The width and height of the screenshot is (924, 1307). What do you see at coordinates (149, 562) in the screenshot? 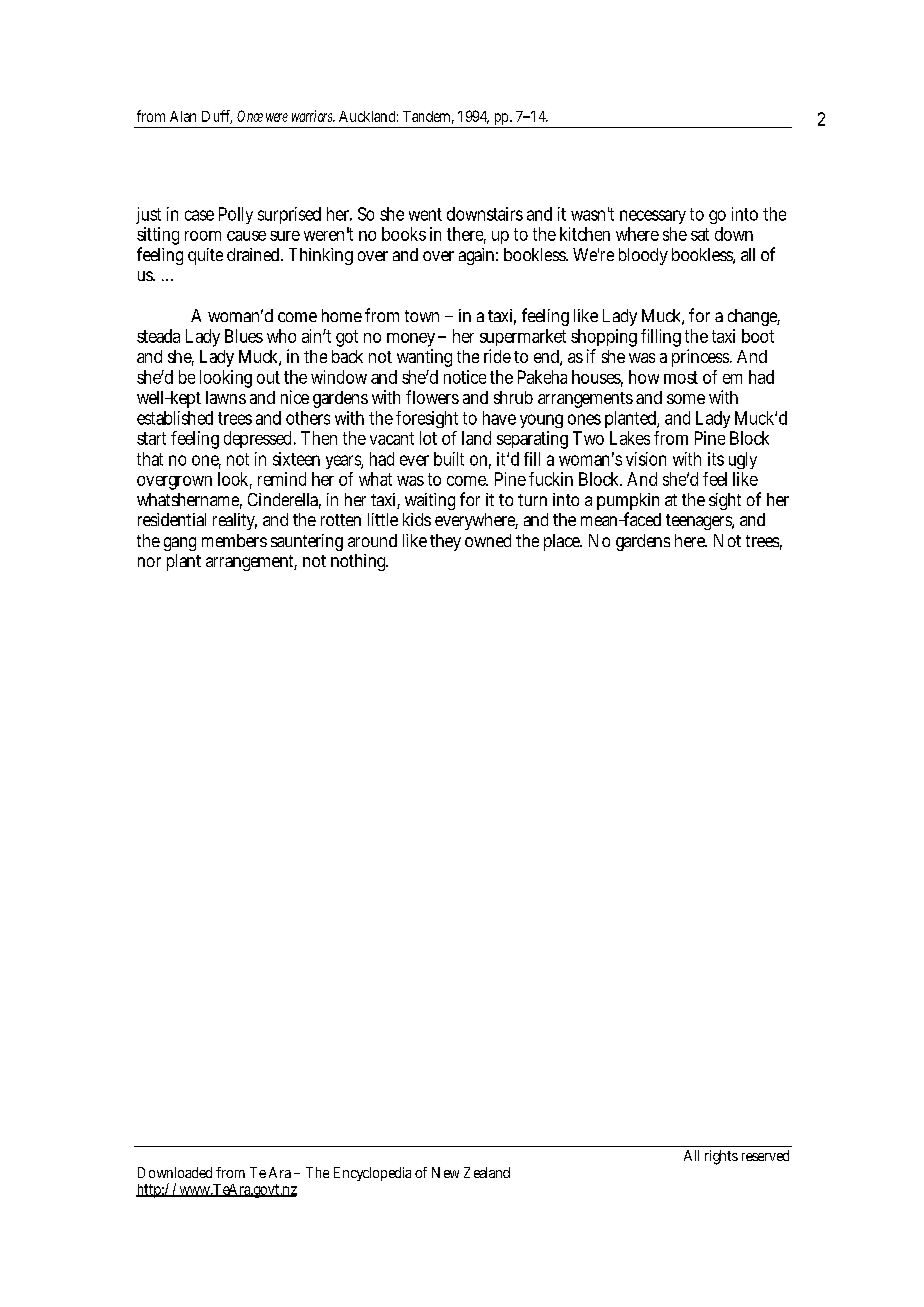
I see `nor` at bounding box center [149, 562].
